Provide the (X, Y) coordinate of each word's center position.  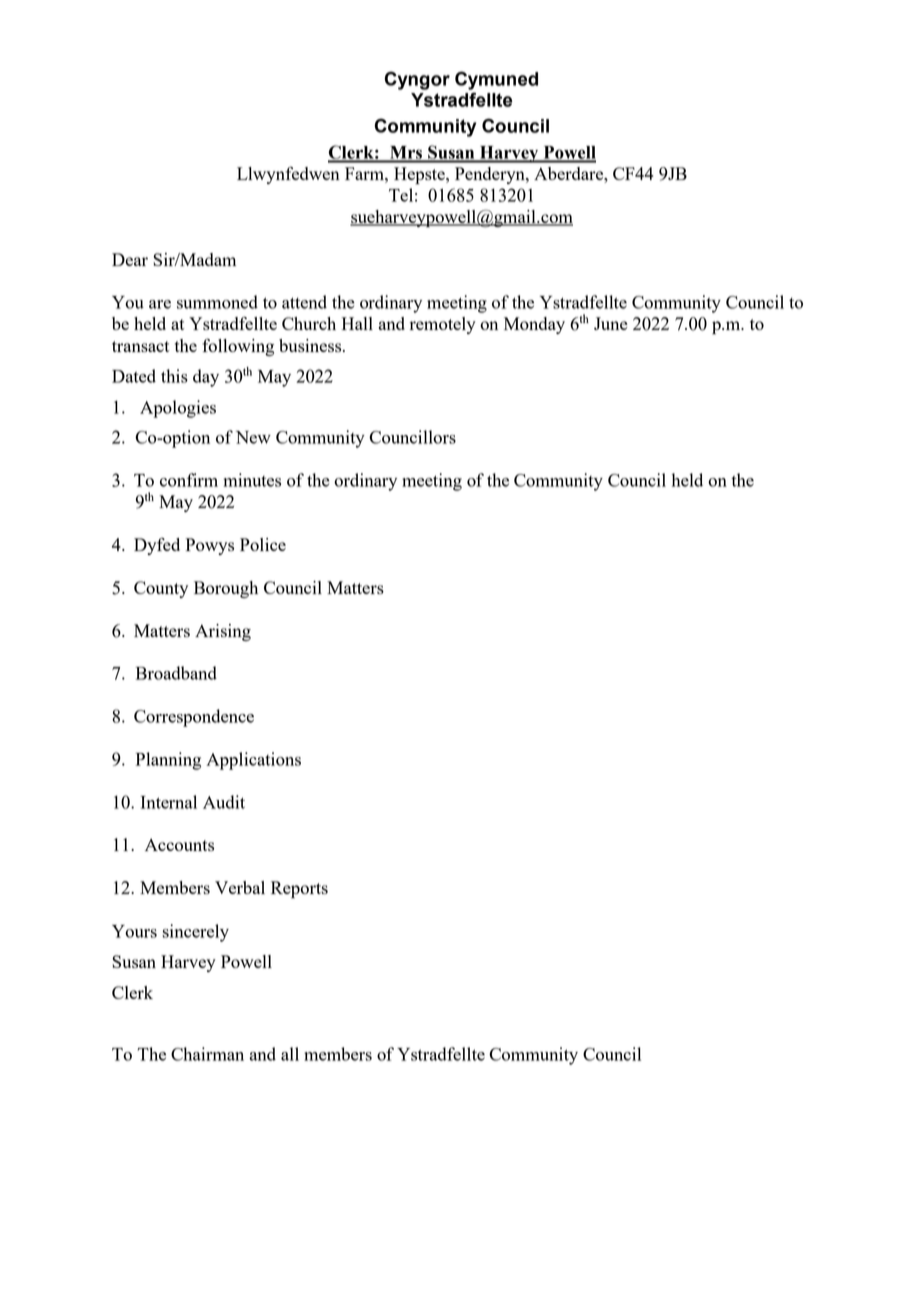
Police (263, 544)
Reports (299, 889)
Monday (534, 325)
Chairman (207, 1054)
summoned (217, 302)
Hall (357, 323)
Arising (223, 632)
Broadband (176, 673)
